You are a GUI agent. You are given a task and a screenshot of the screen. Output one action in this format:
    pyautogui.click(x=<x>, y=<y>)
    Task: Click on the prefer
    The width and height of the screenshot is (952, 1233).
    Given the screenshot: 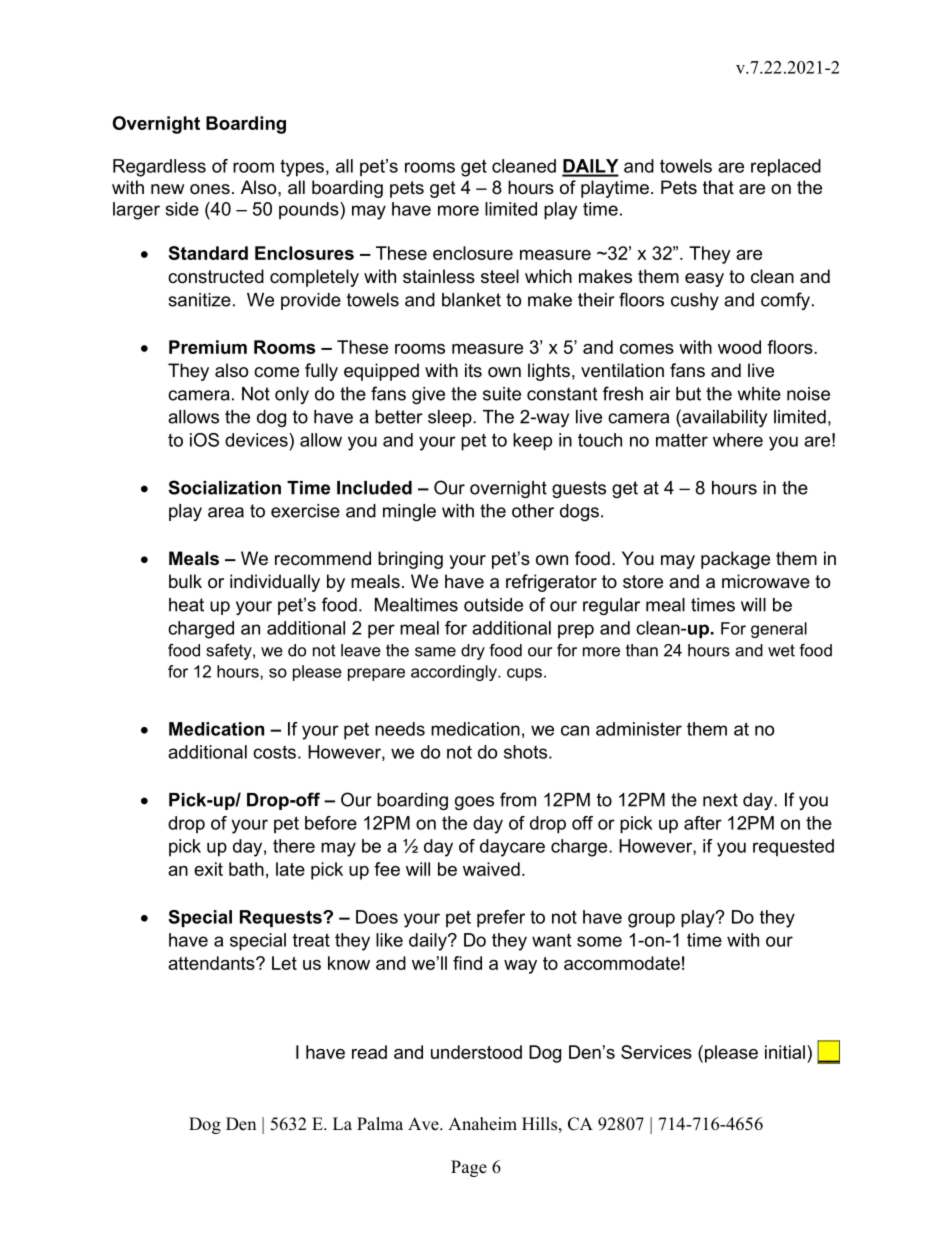 What is the action you would take?
    pyautogui.click(x=501, y=919)
